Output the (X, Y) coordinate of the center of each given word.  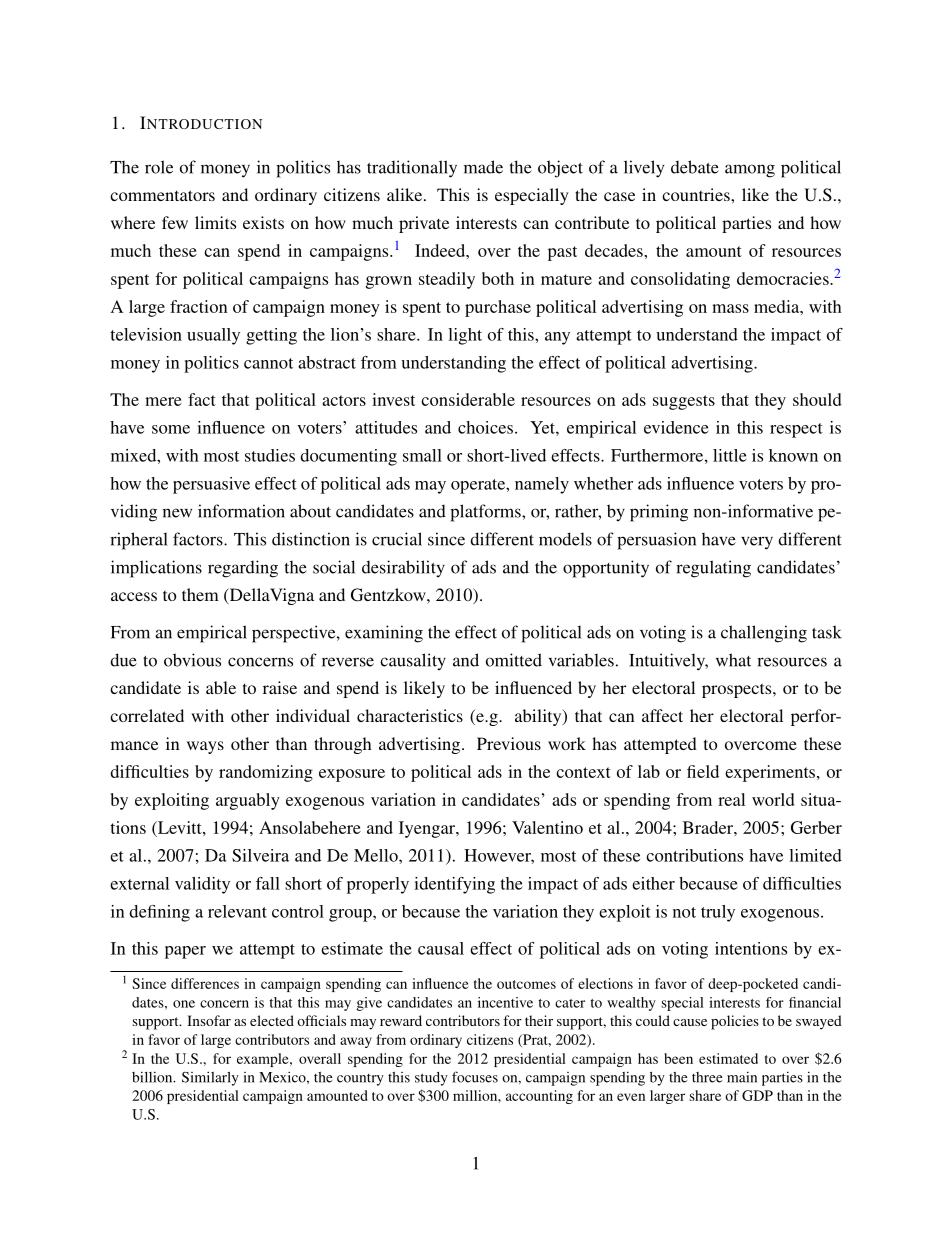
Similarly (210, 1078)
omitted (514, 660)
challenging (764, 634)
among (750, 171)
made (483, 167)
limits (215, 222)
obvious (192, 660)
